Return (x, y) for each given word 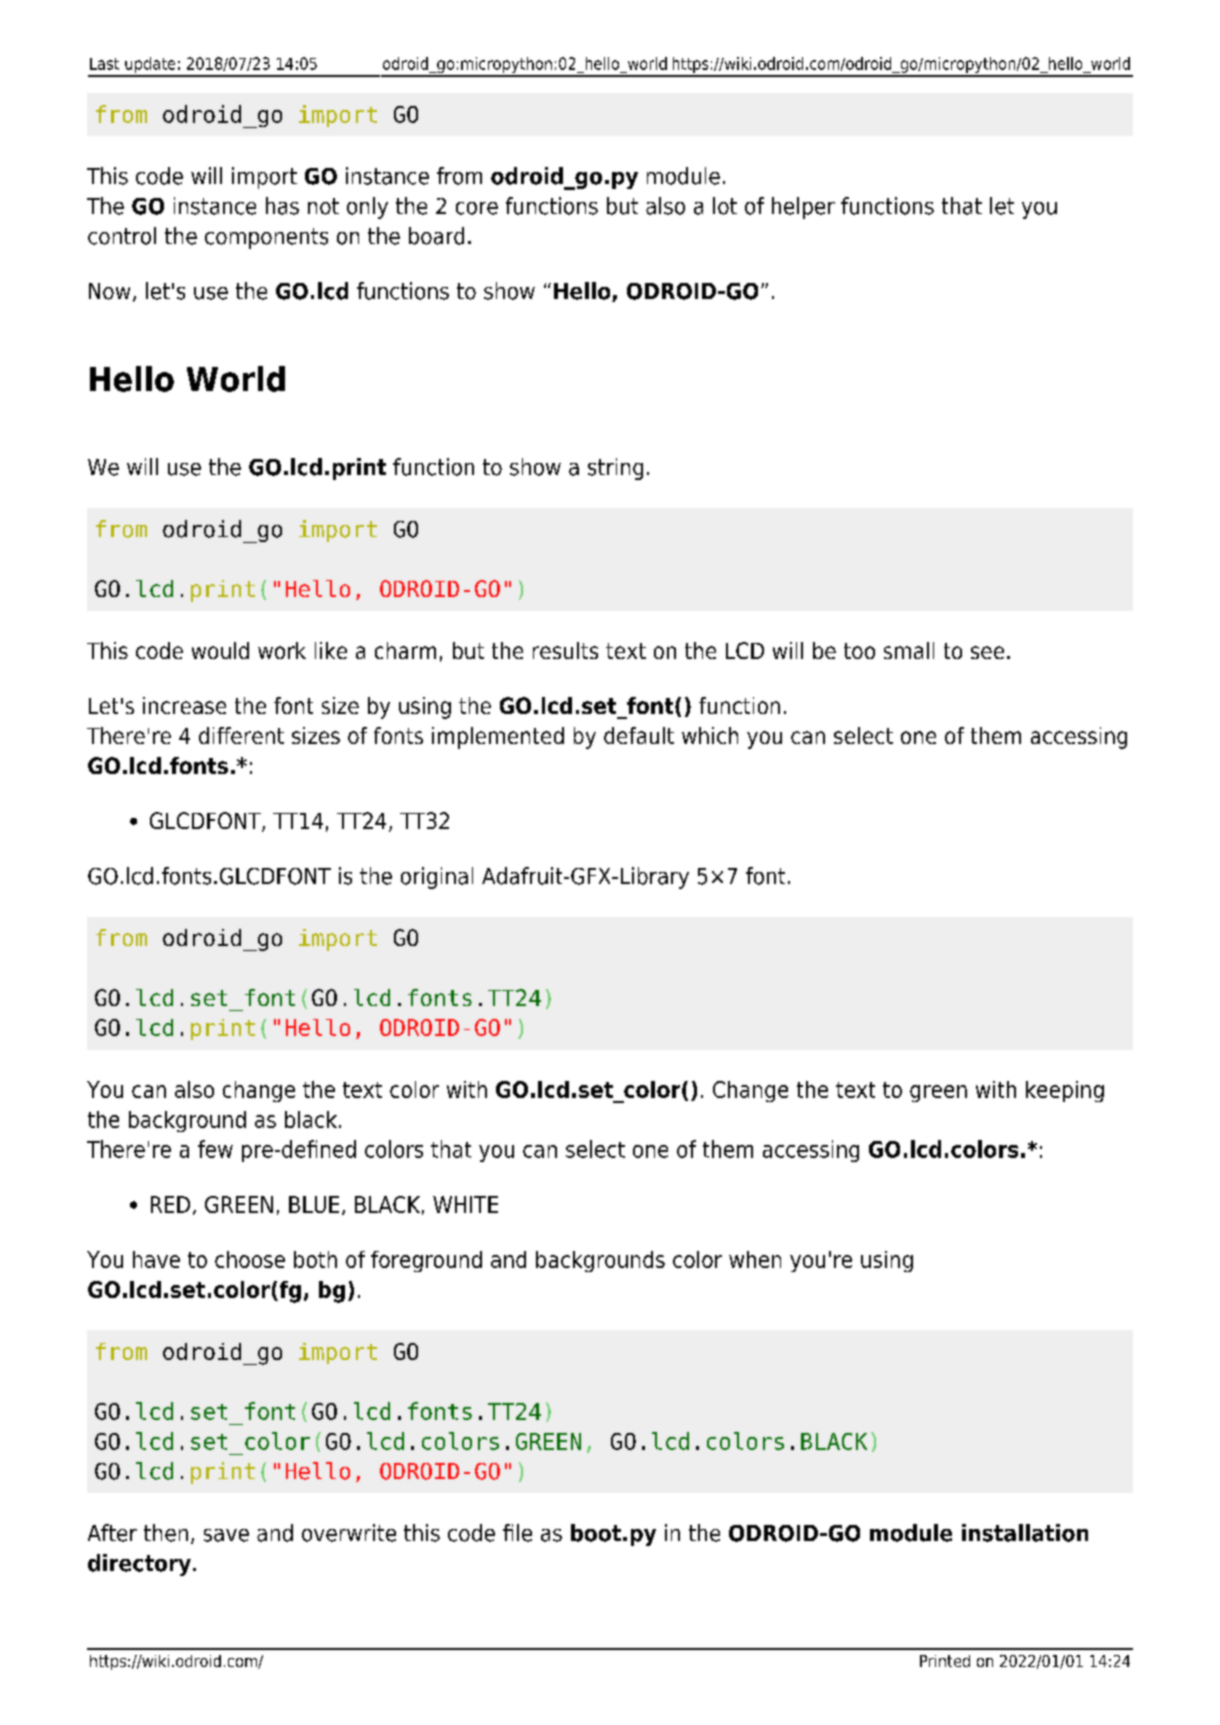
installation (1025, 1533)
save (226, 1535)
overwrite (349, 1533)
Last (104, 64)
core (477, 208)
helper (803, 208)
